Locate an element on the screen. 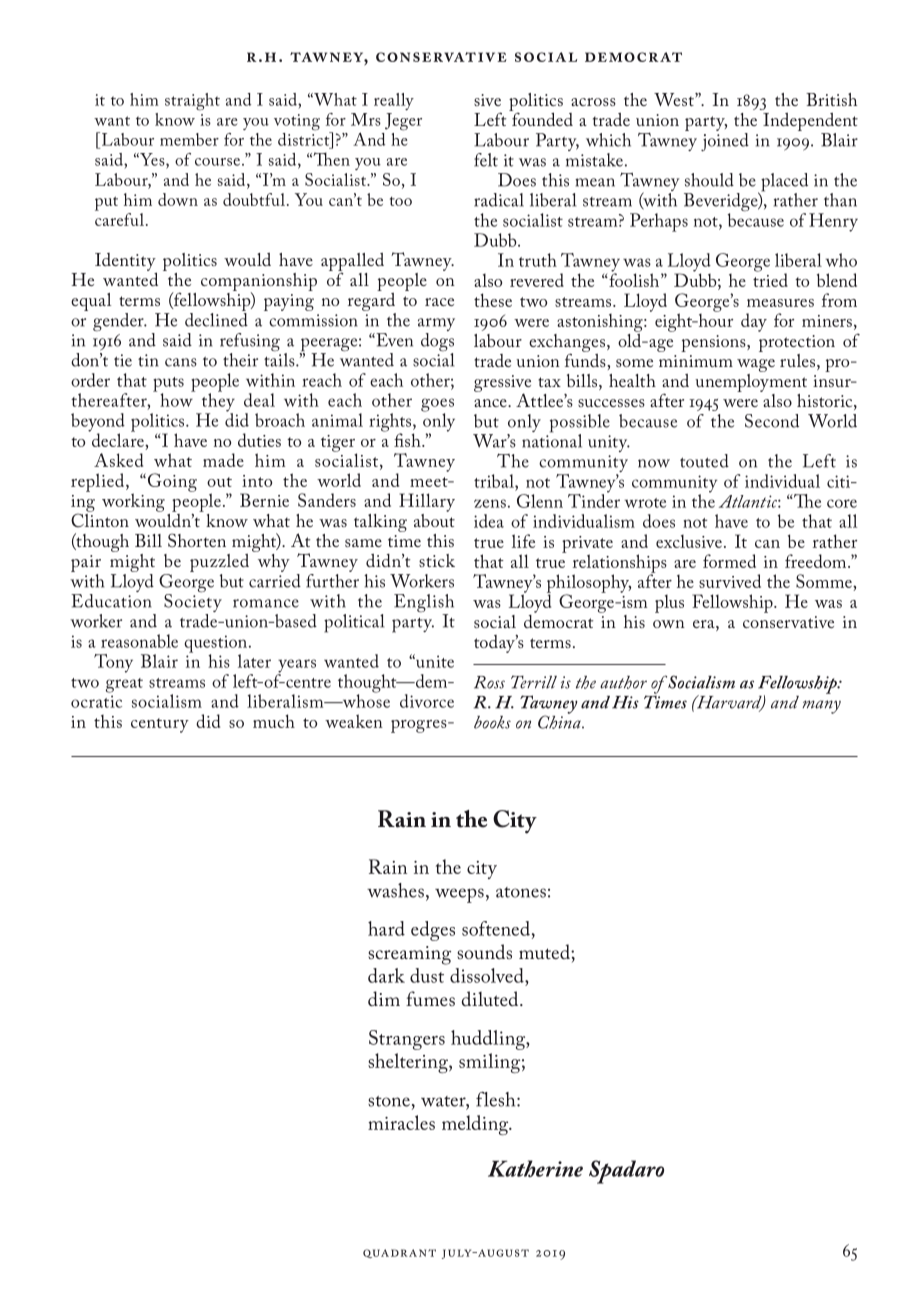 This screenshot has width=924, height=1304. joined is located at coordinates (725, 140).
